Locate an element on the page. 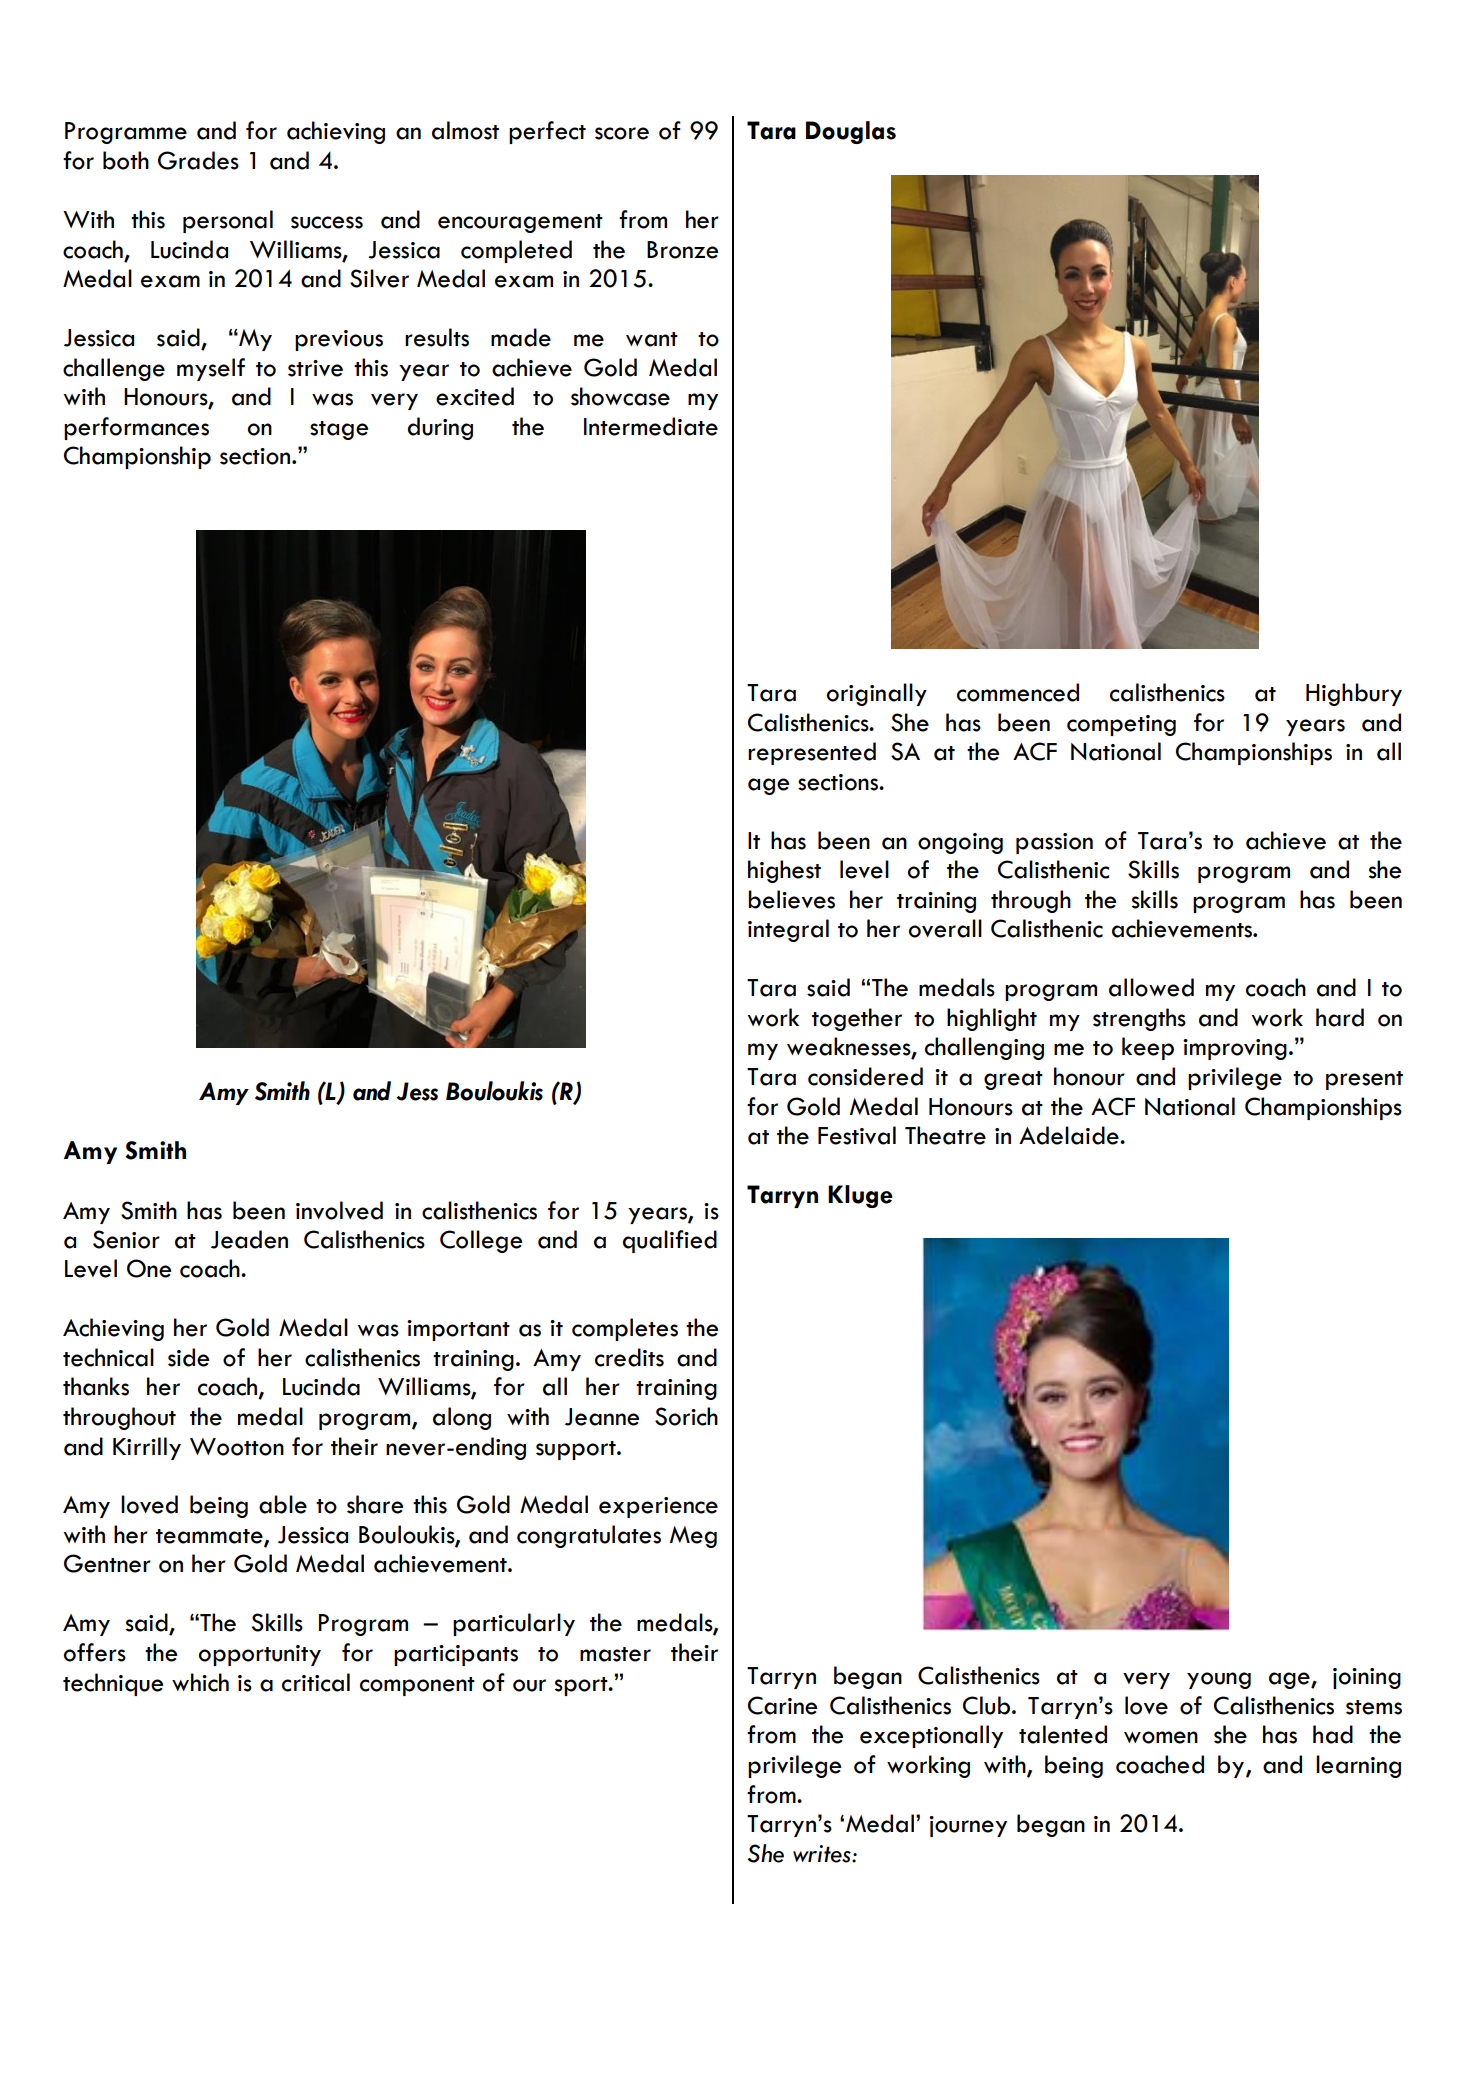  involved is located at coordinates (339, 1210).
